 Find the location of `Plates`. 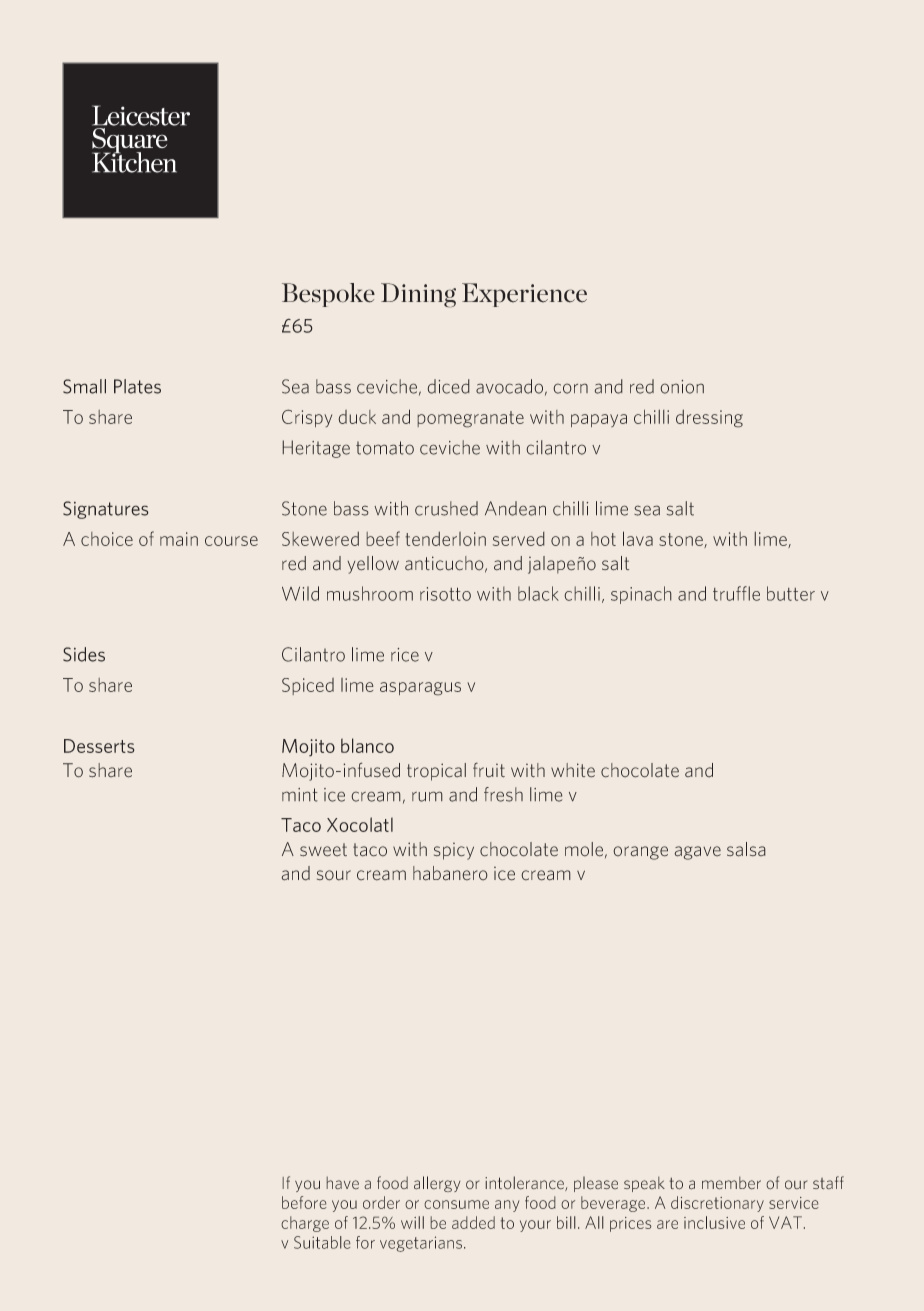

Plates is located at coordinates (137, 386).
